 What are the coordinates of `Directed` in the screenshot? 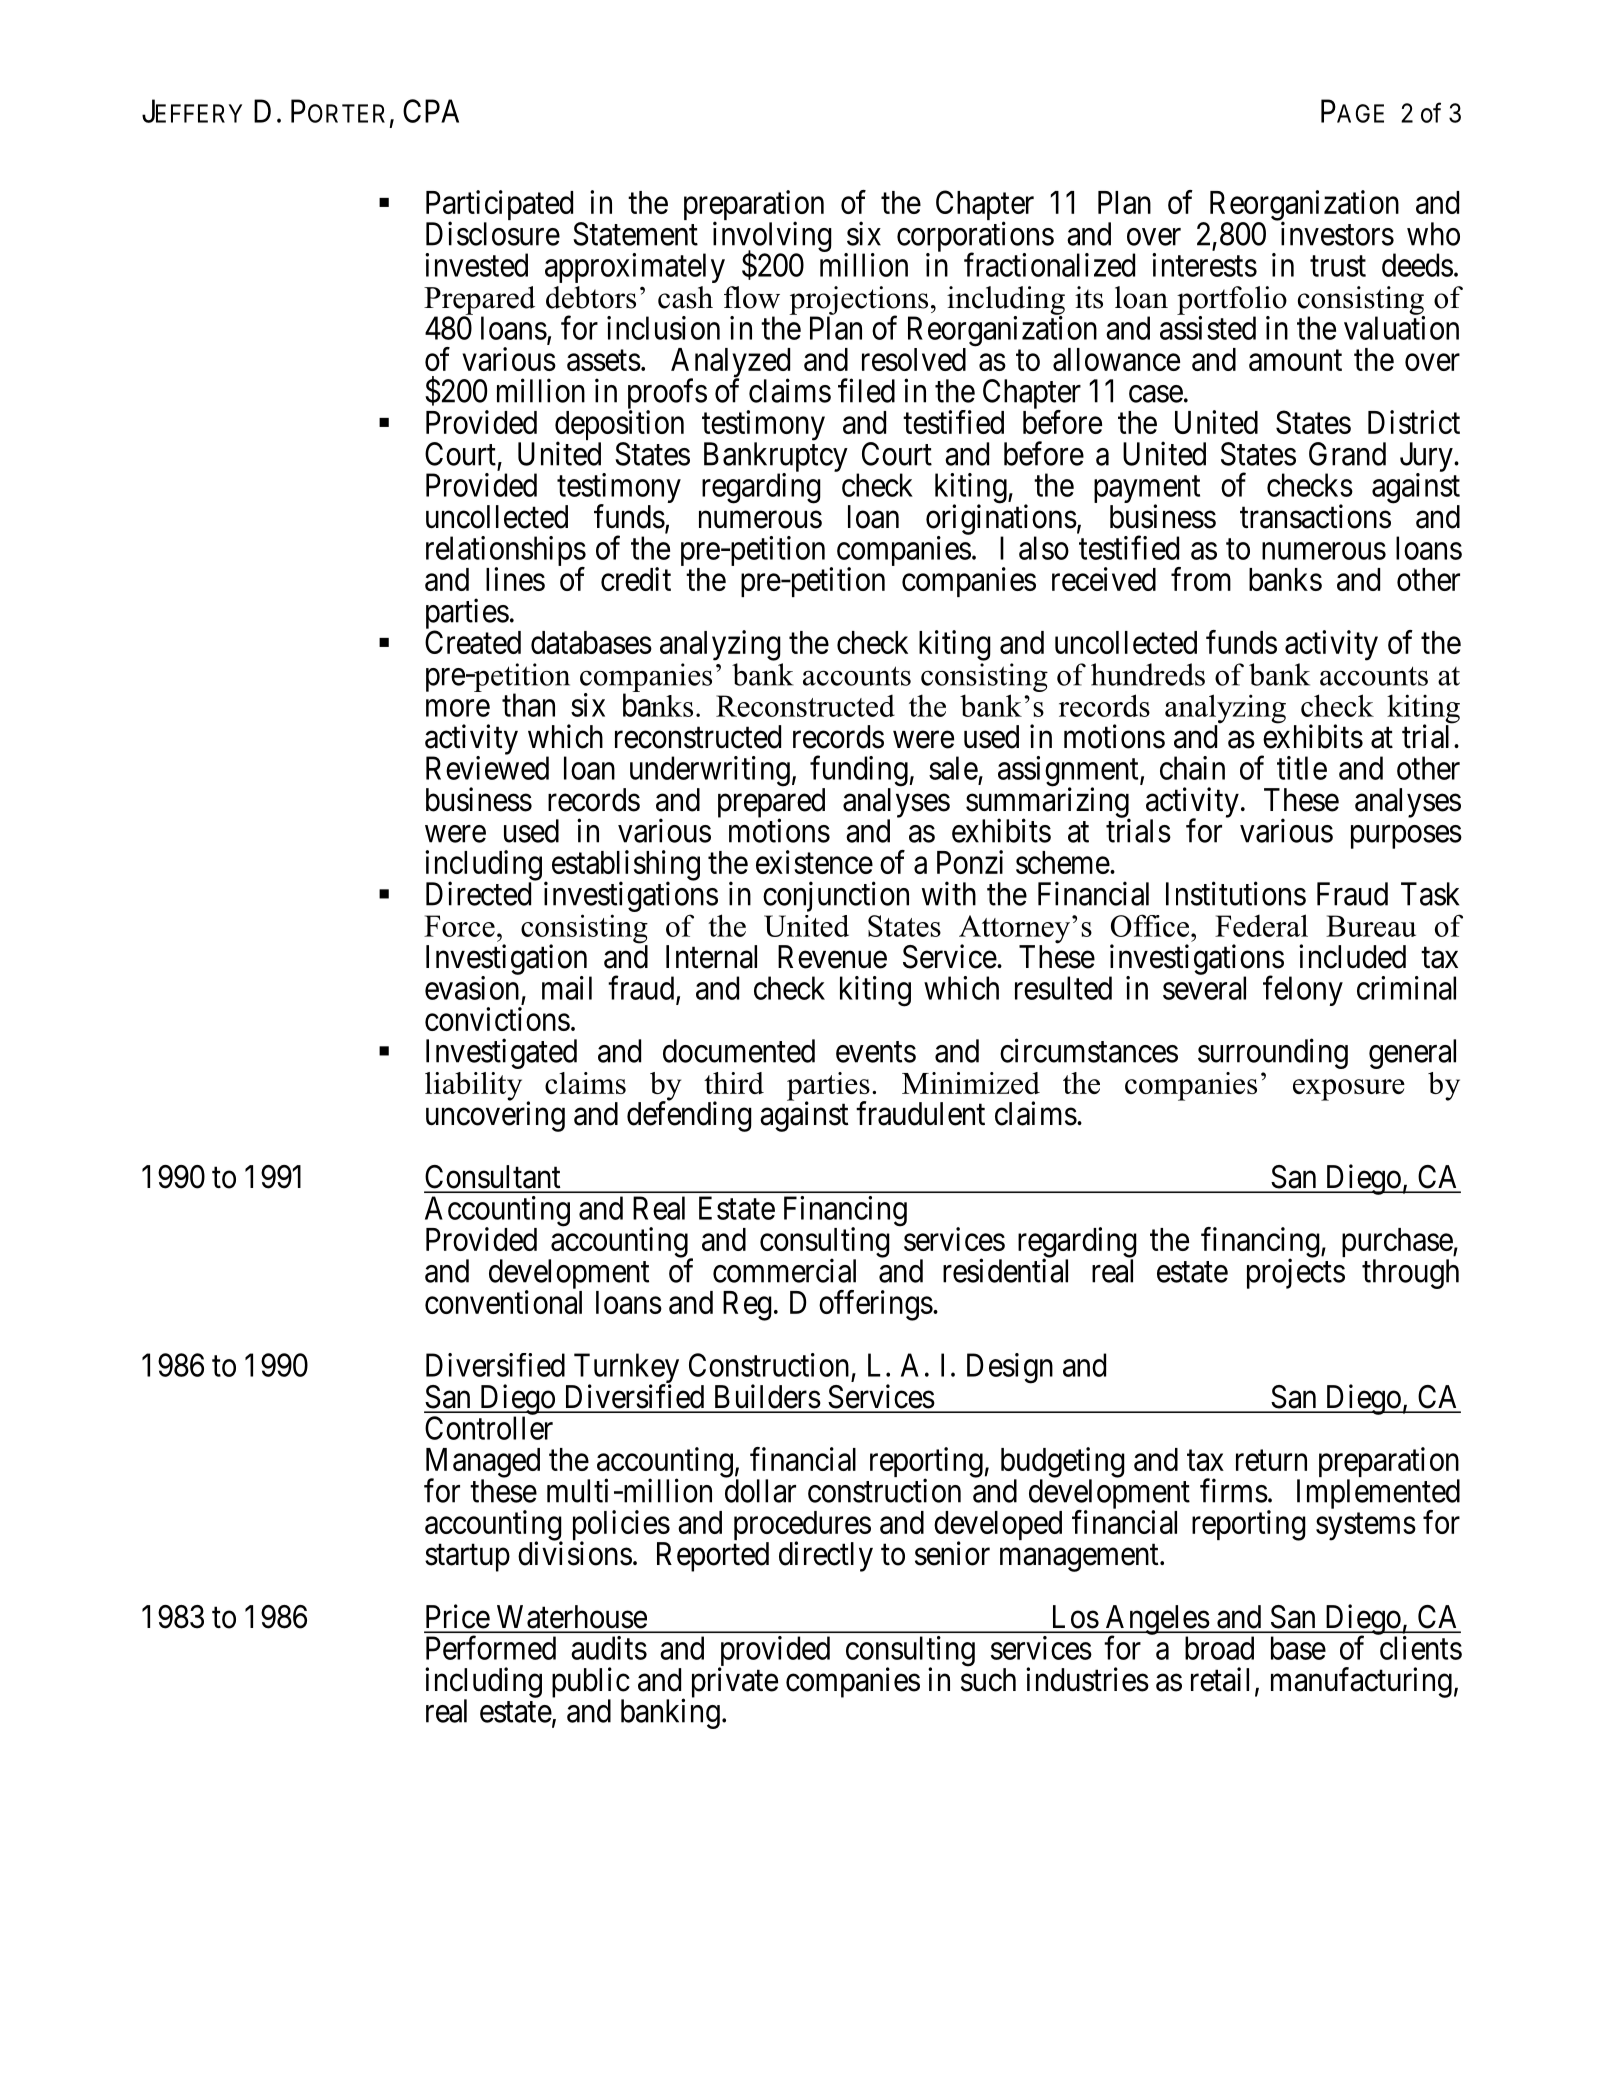 It's located at (478, 893).
